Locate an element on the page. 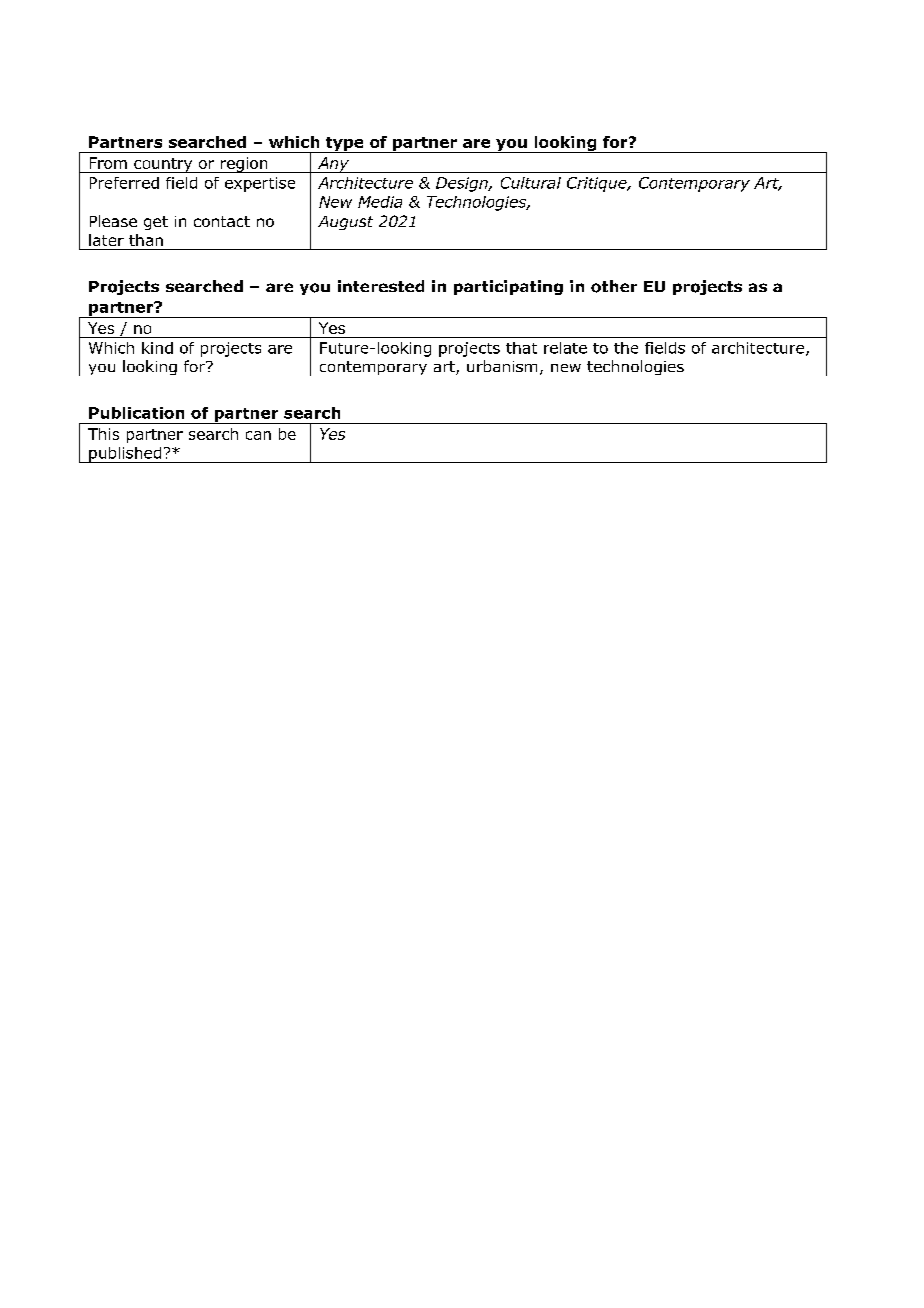  than is located at coordinates (146, 240).
